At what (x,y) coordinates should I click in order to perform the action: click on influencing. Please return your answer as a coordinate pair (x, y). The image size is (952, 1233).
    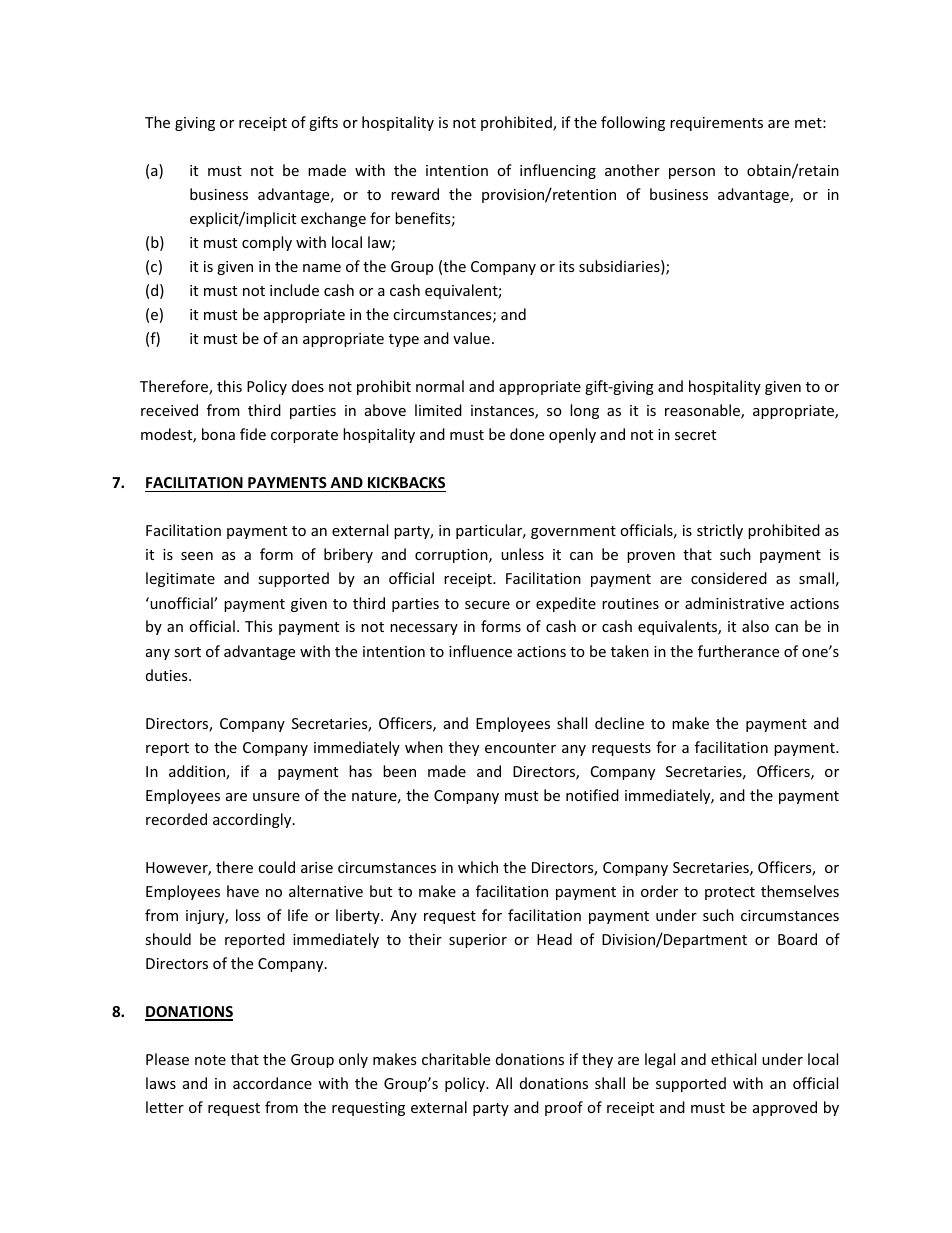
    Looking at the image, I should click on (558, 171).
